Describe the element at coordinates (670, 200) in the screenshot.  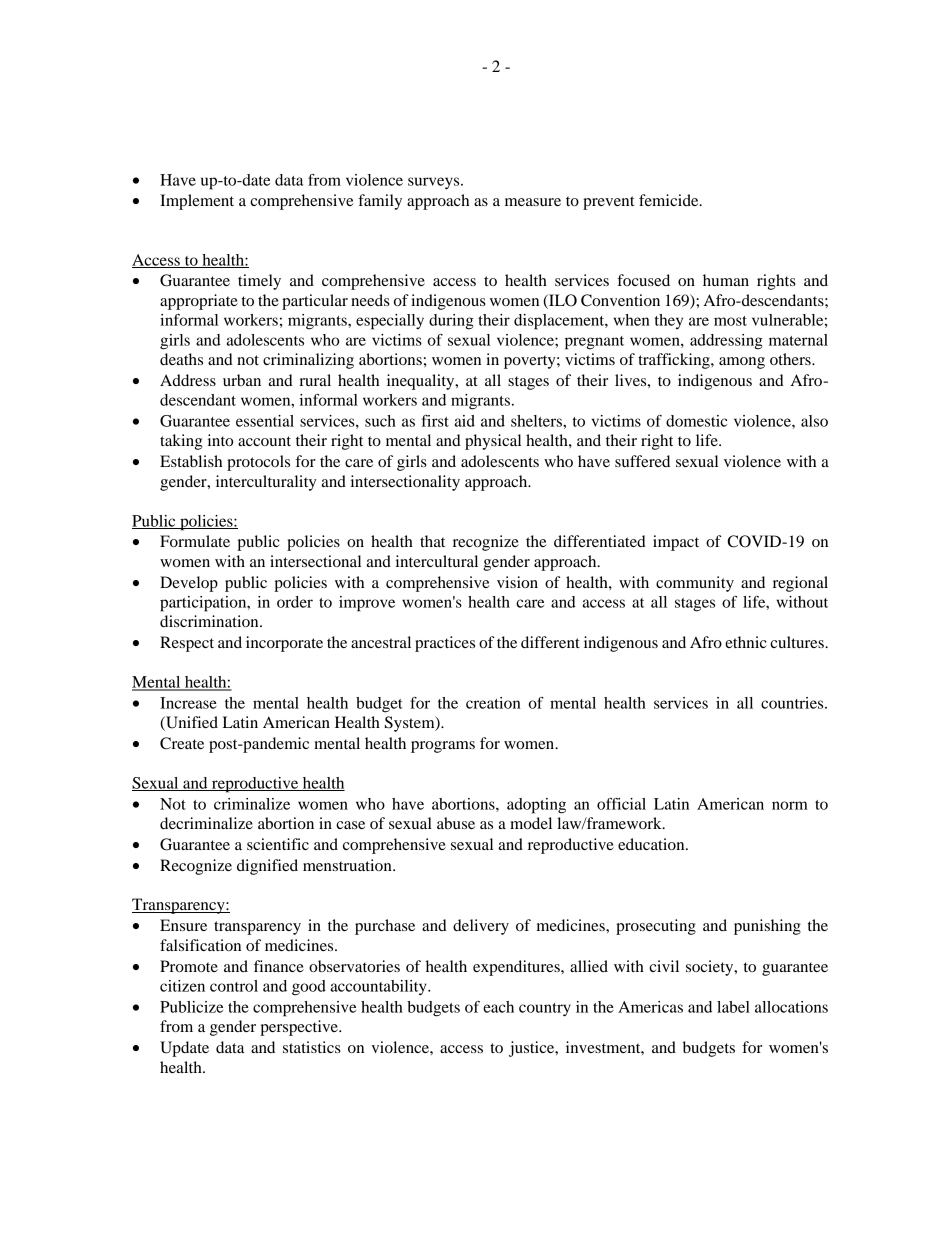
I see `femicide` at that location.
